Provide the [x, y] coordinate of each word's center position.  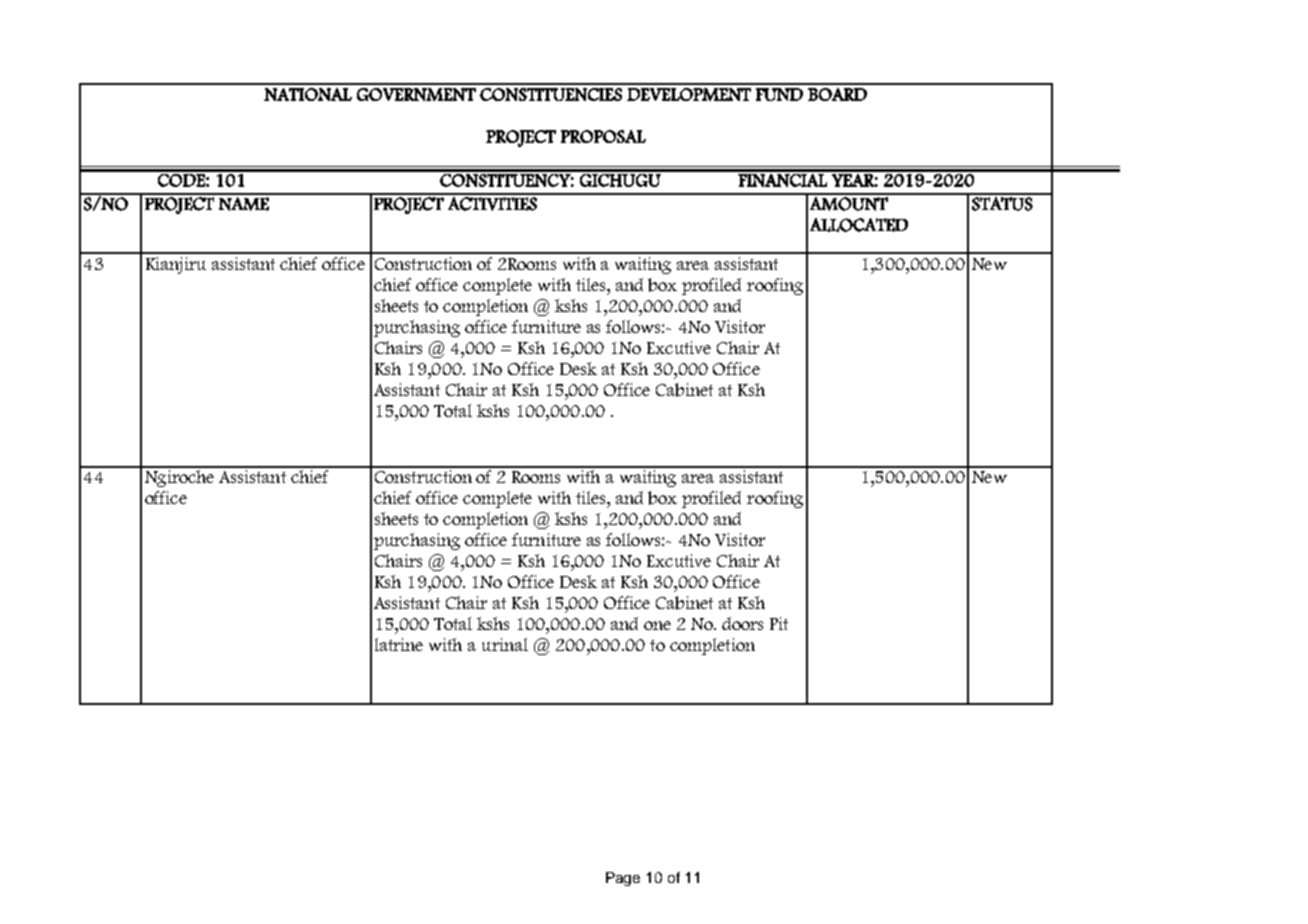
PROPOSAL [603, 136]
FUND [779, 94]
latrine [399, 644]
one [657, 625]
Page [623, 879]
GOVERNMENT [416, 94]
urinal [505, 644]
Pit [779, 623]
